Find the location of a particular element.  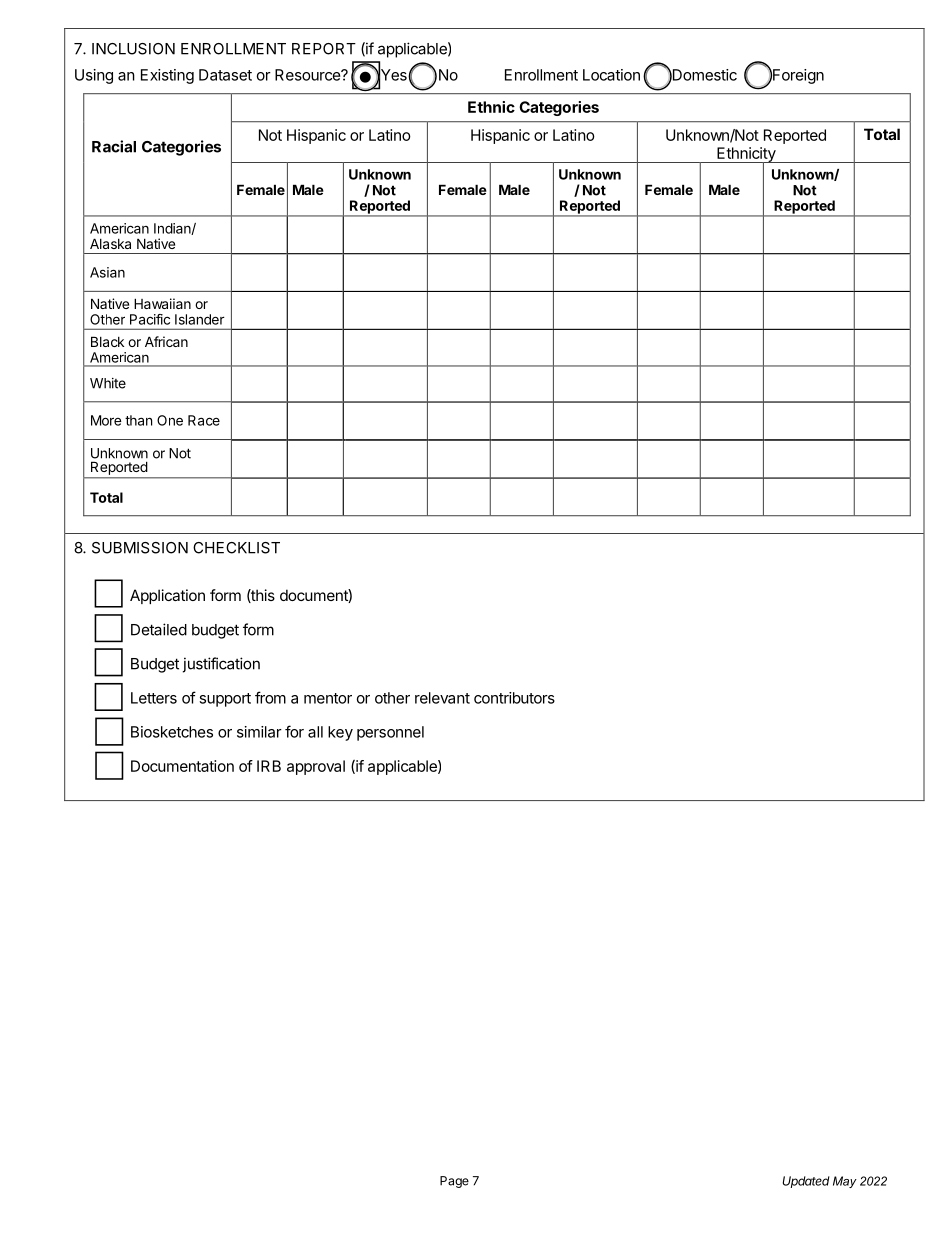

contributors is located at coordinates (514, 698).
